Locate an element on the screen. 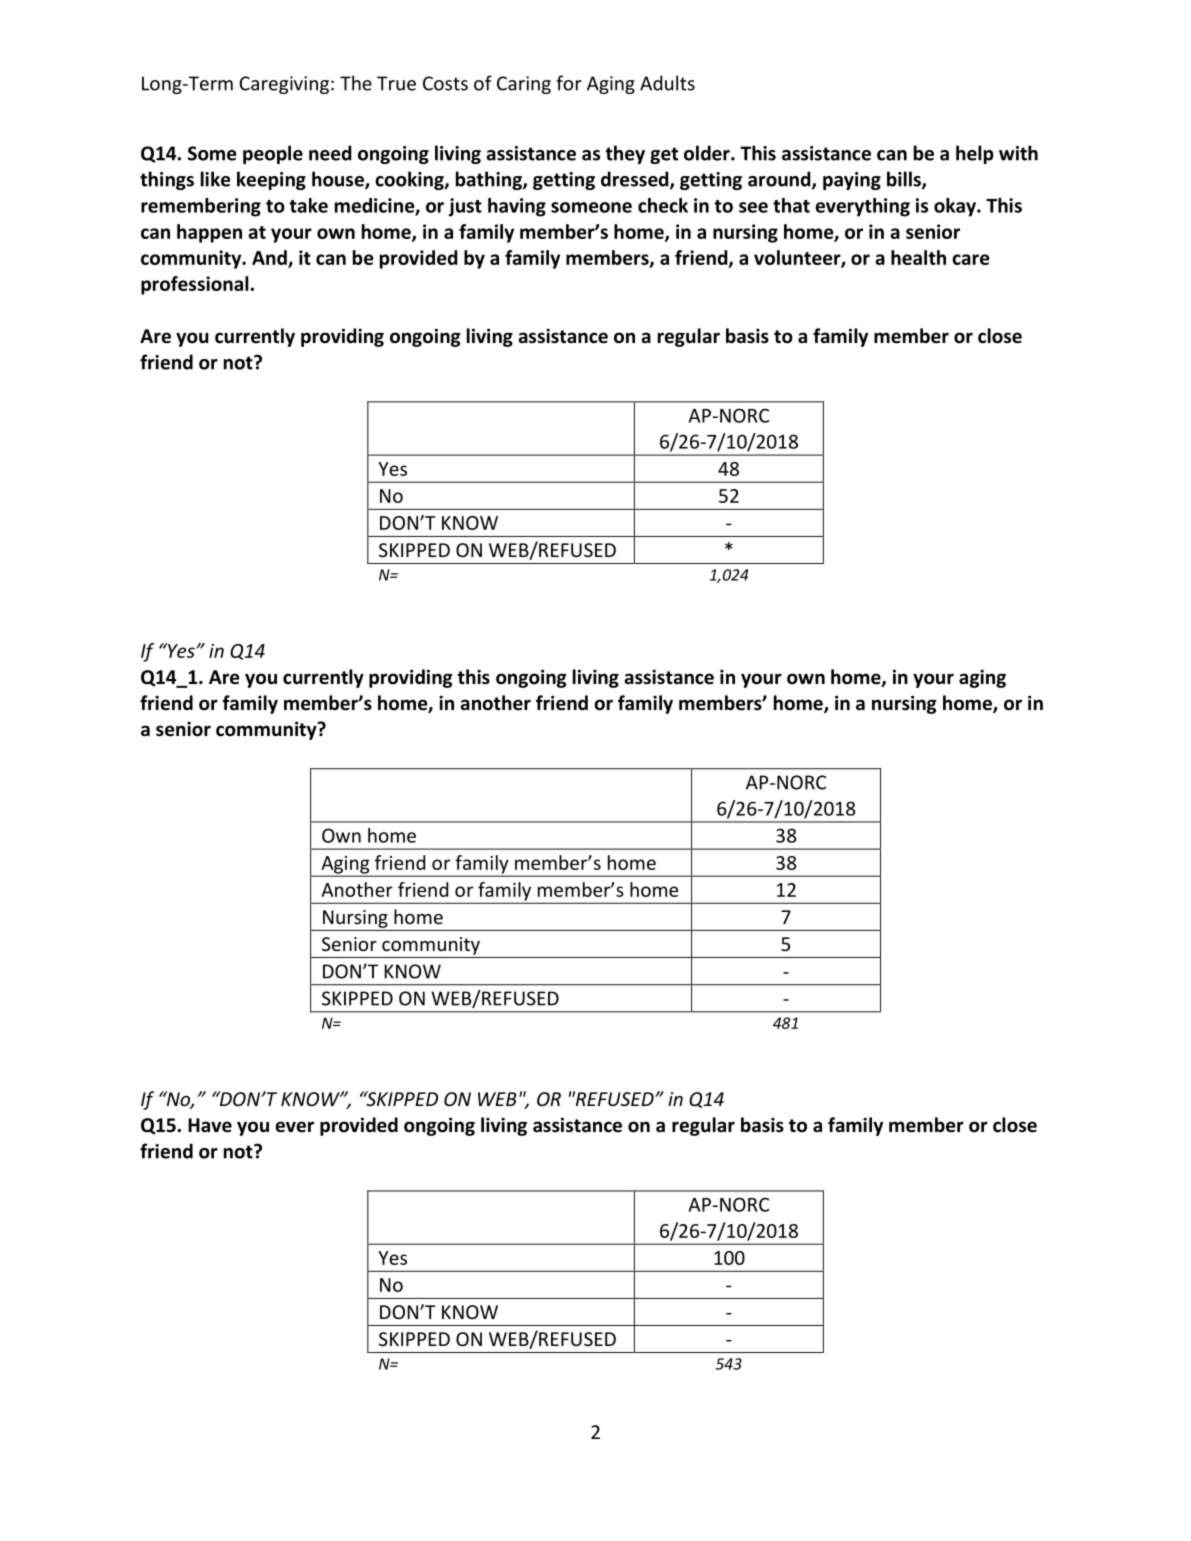  having is located at coordinates (517, 207).
